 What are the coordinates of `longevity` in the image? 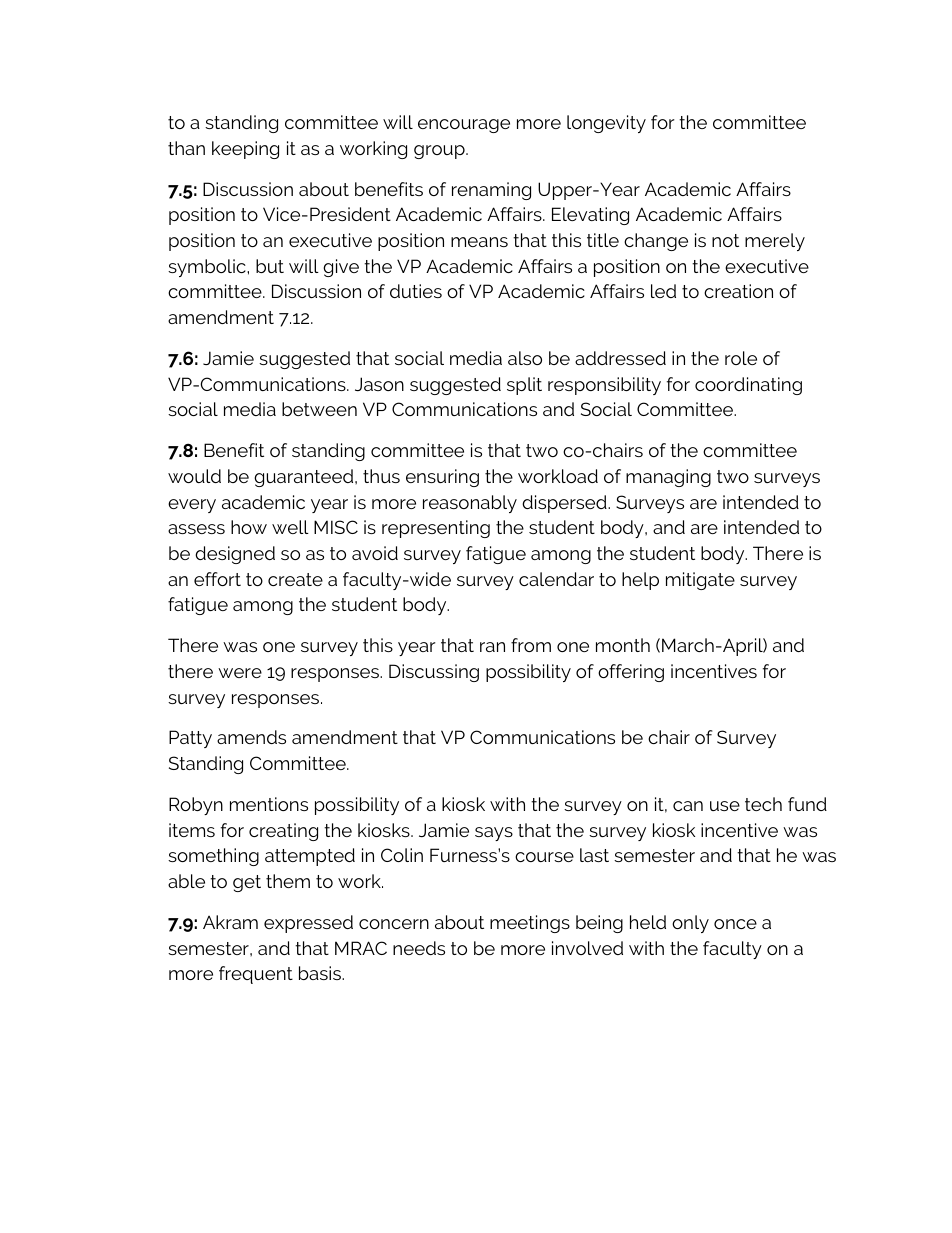 It's located at (606, 124).
